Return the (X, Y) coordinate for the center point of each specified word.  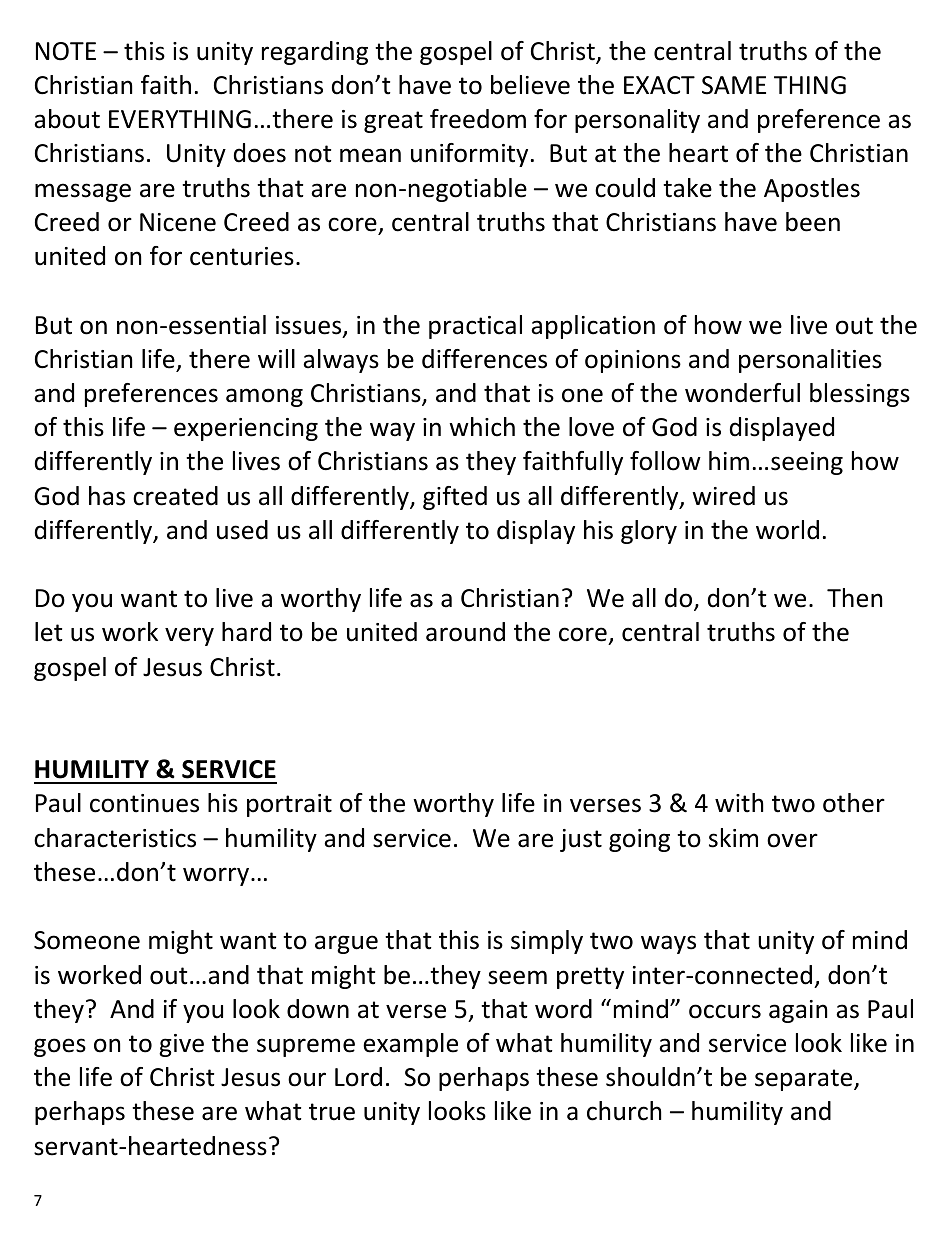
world (787, 530)
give (181, 1045)
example (410, 1045)
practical (475, 327)
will (276, 358)
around (465, 632)
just (581, 840)
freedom (478, 119)
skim (733, 838)
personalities (810, 361)
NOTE (66, 51)
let (49, 632)
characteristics (115, 838)
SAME (734, 85)
